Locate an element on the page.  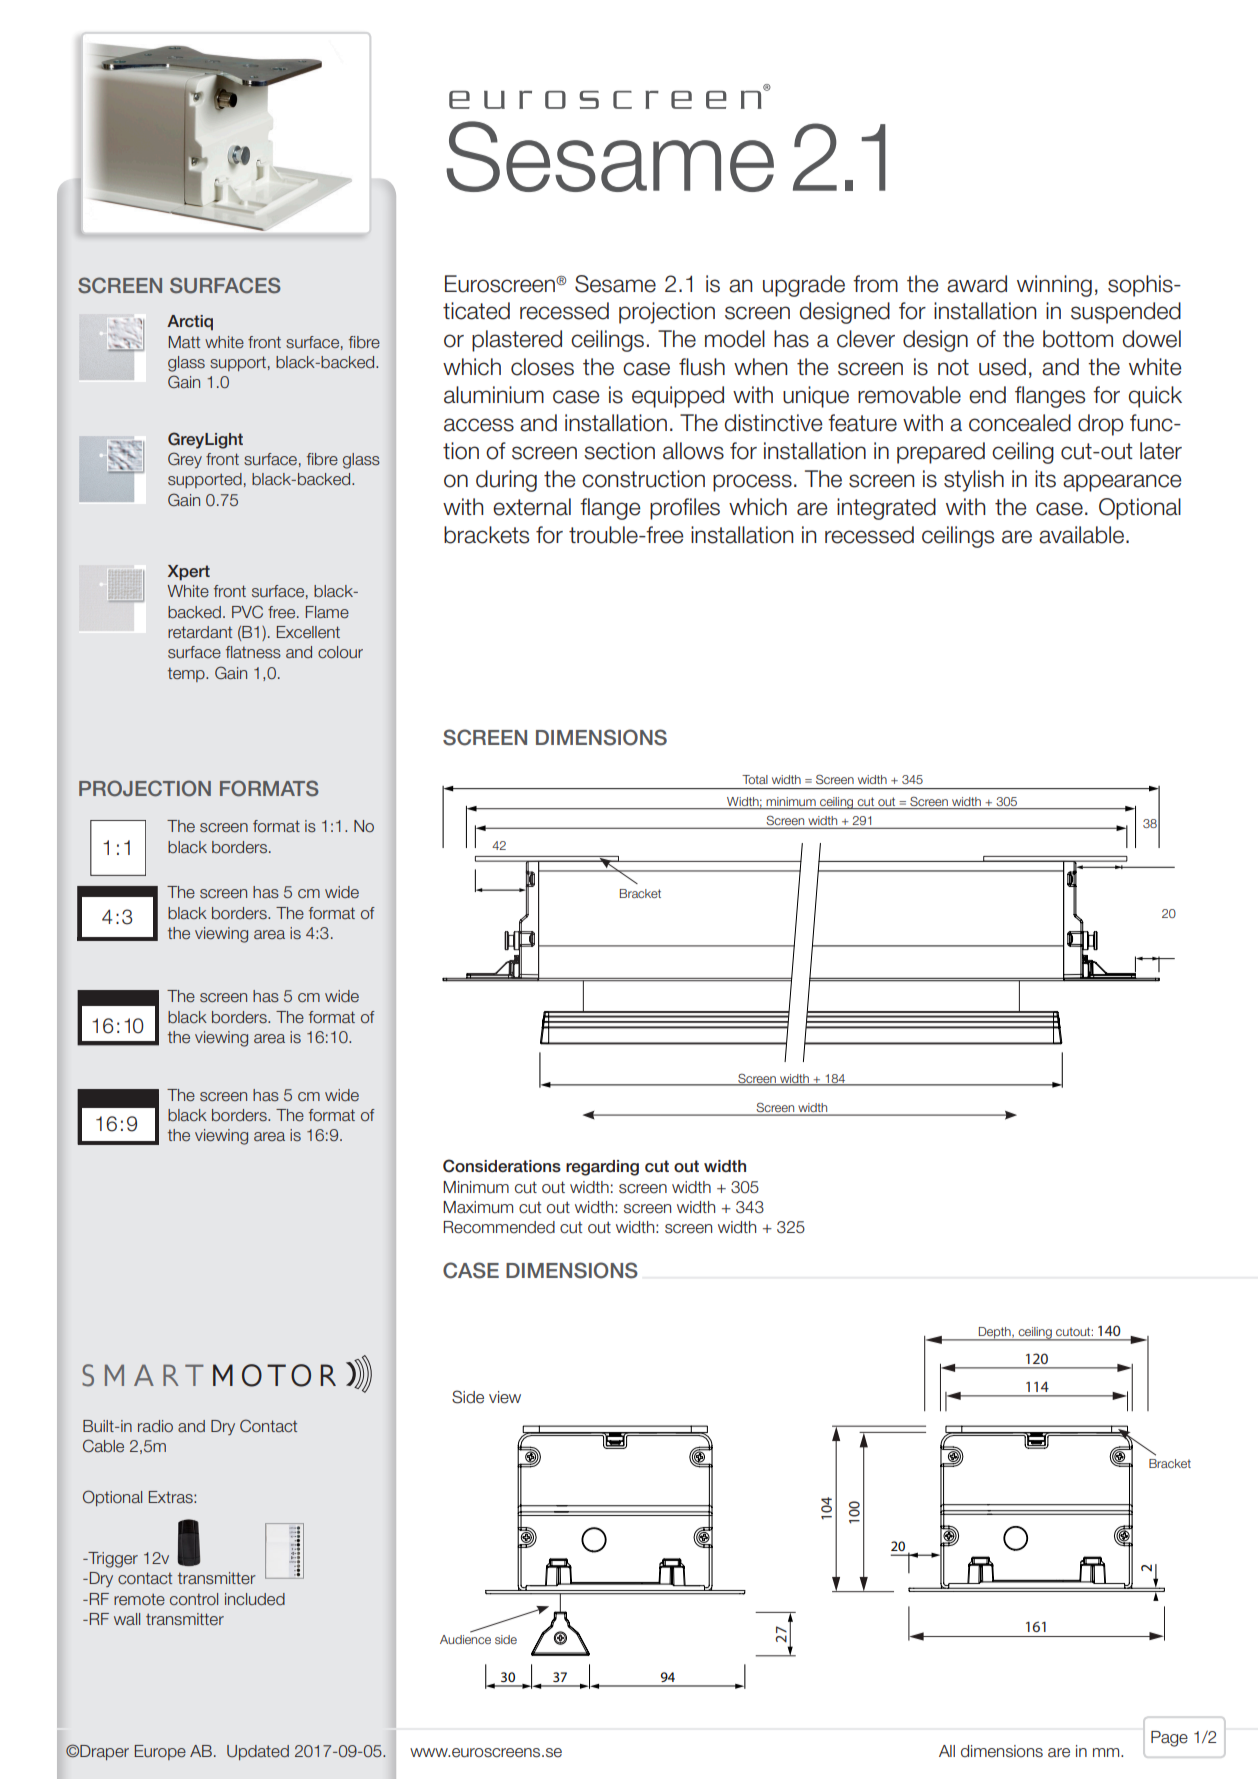
Total is located at coordinates (755, 779).
